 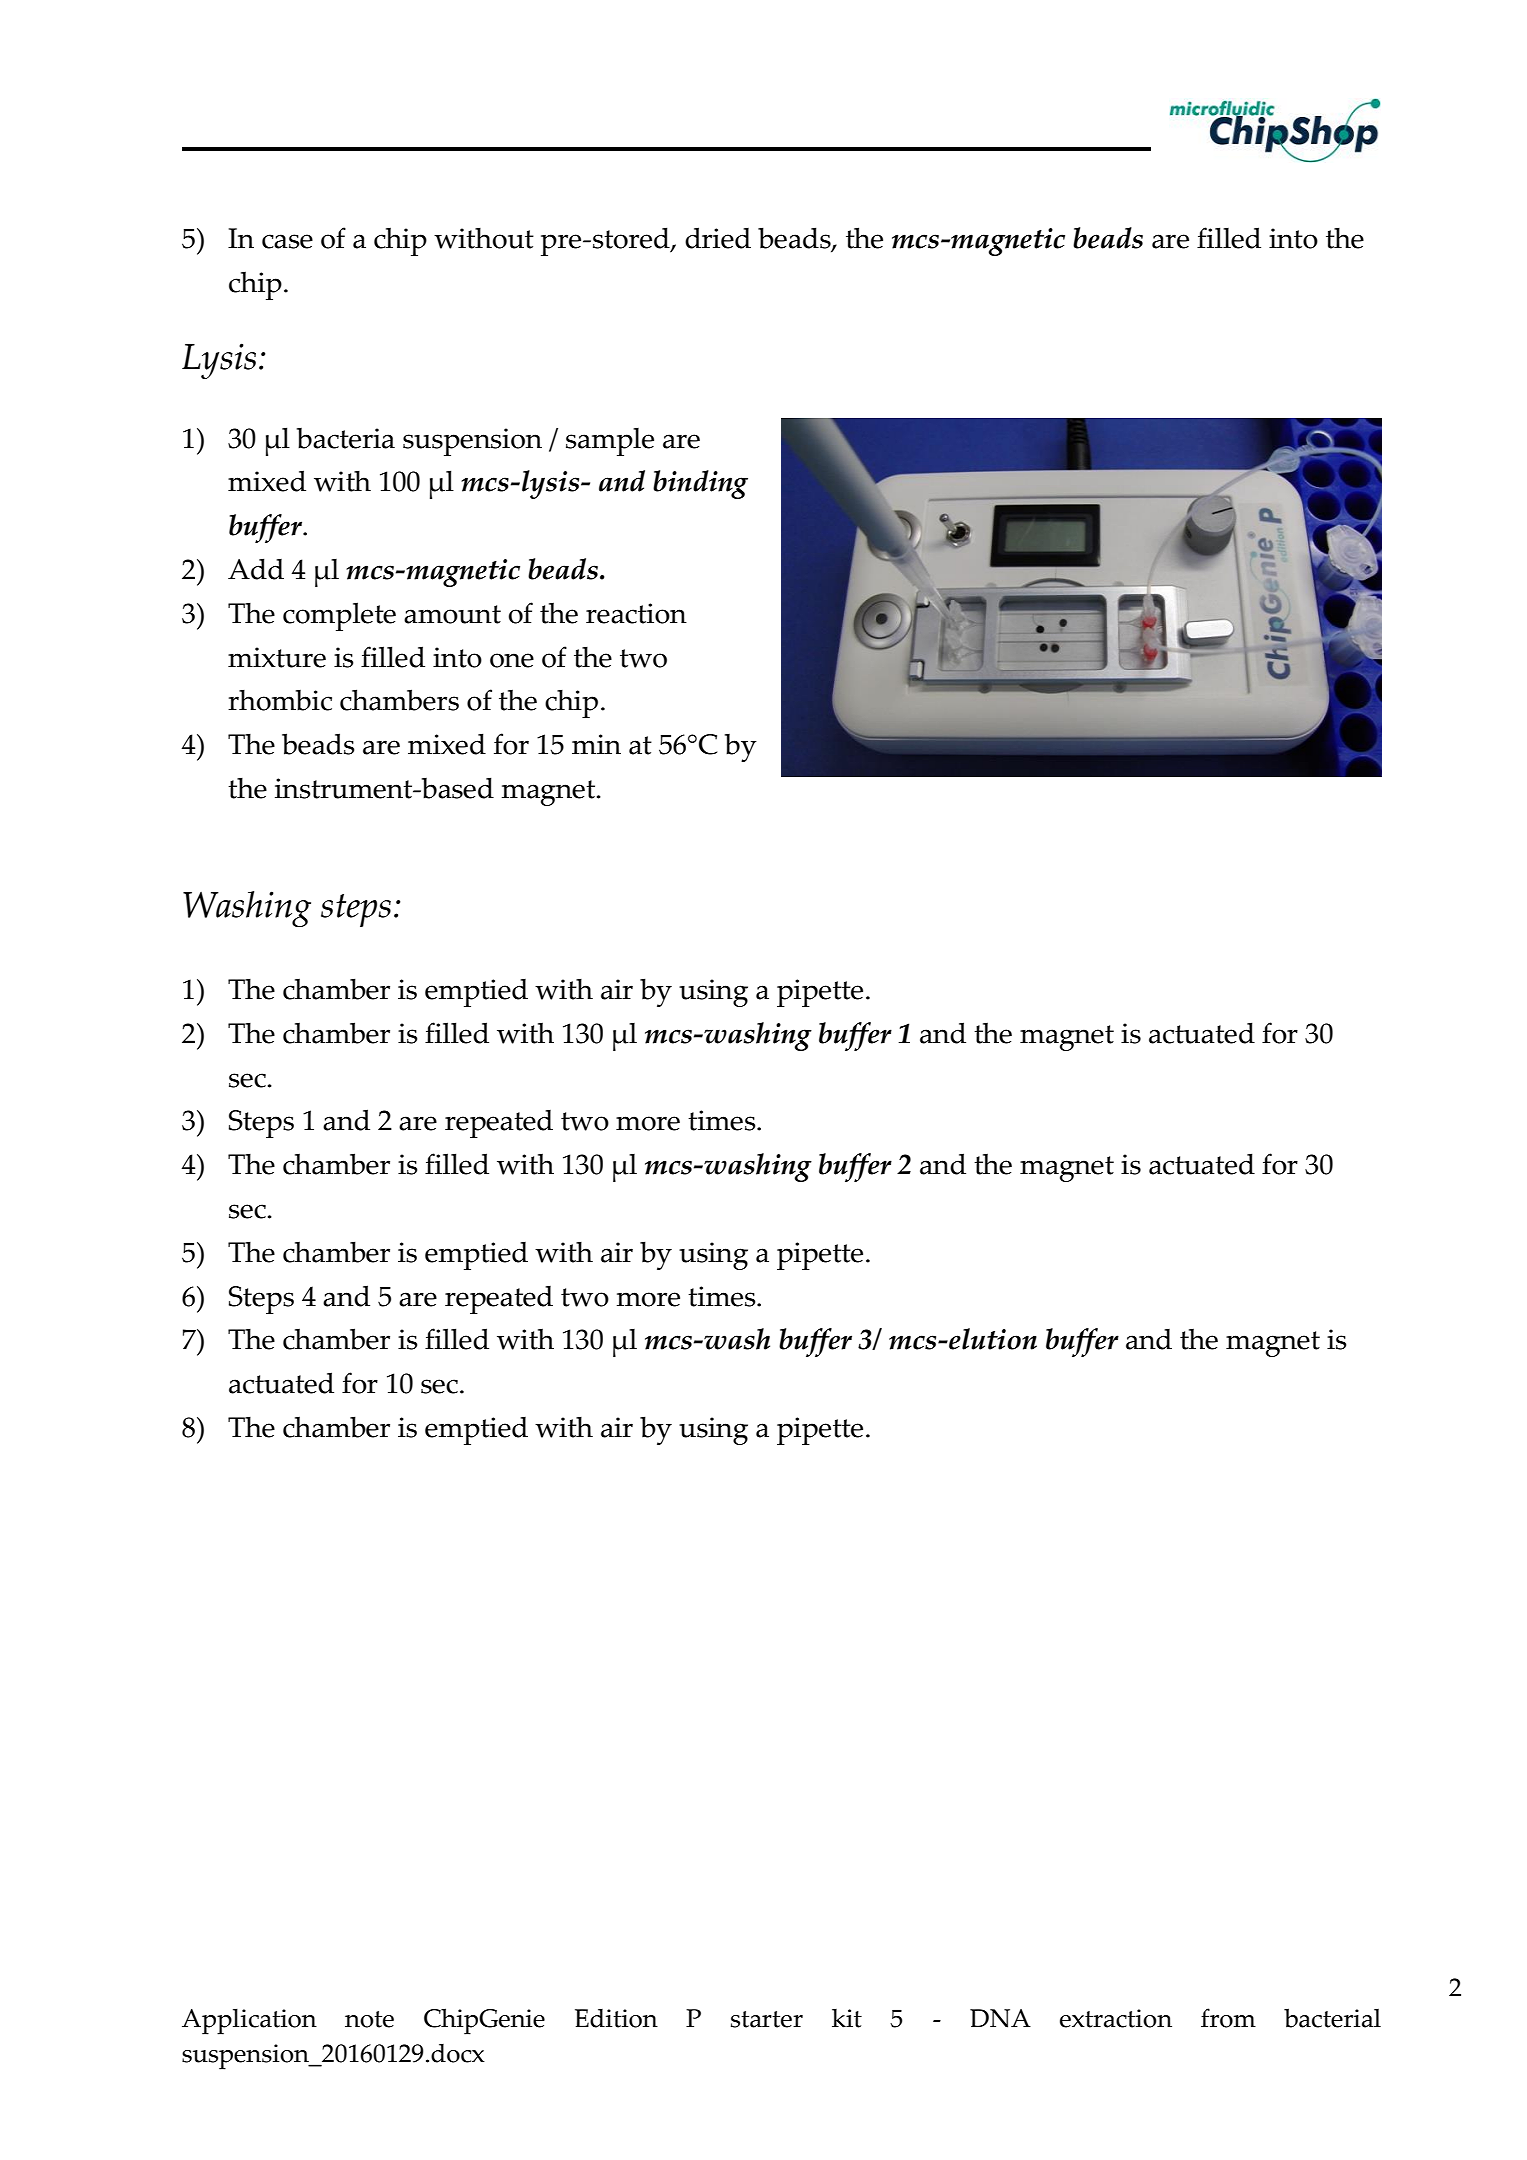 What do you see at coordinates (280, 700) in the image?
I see `rhombic` at bounding box center [280, 700].
